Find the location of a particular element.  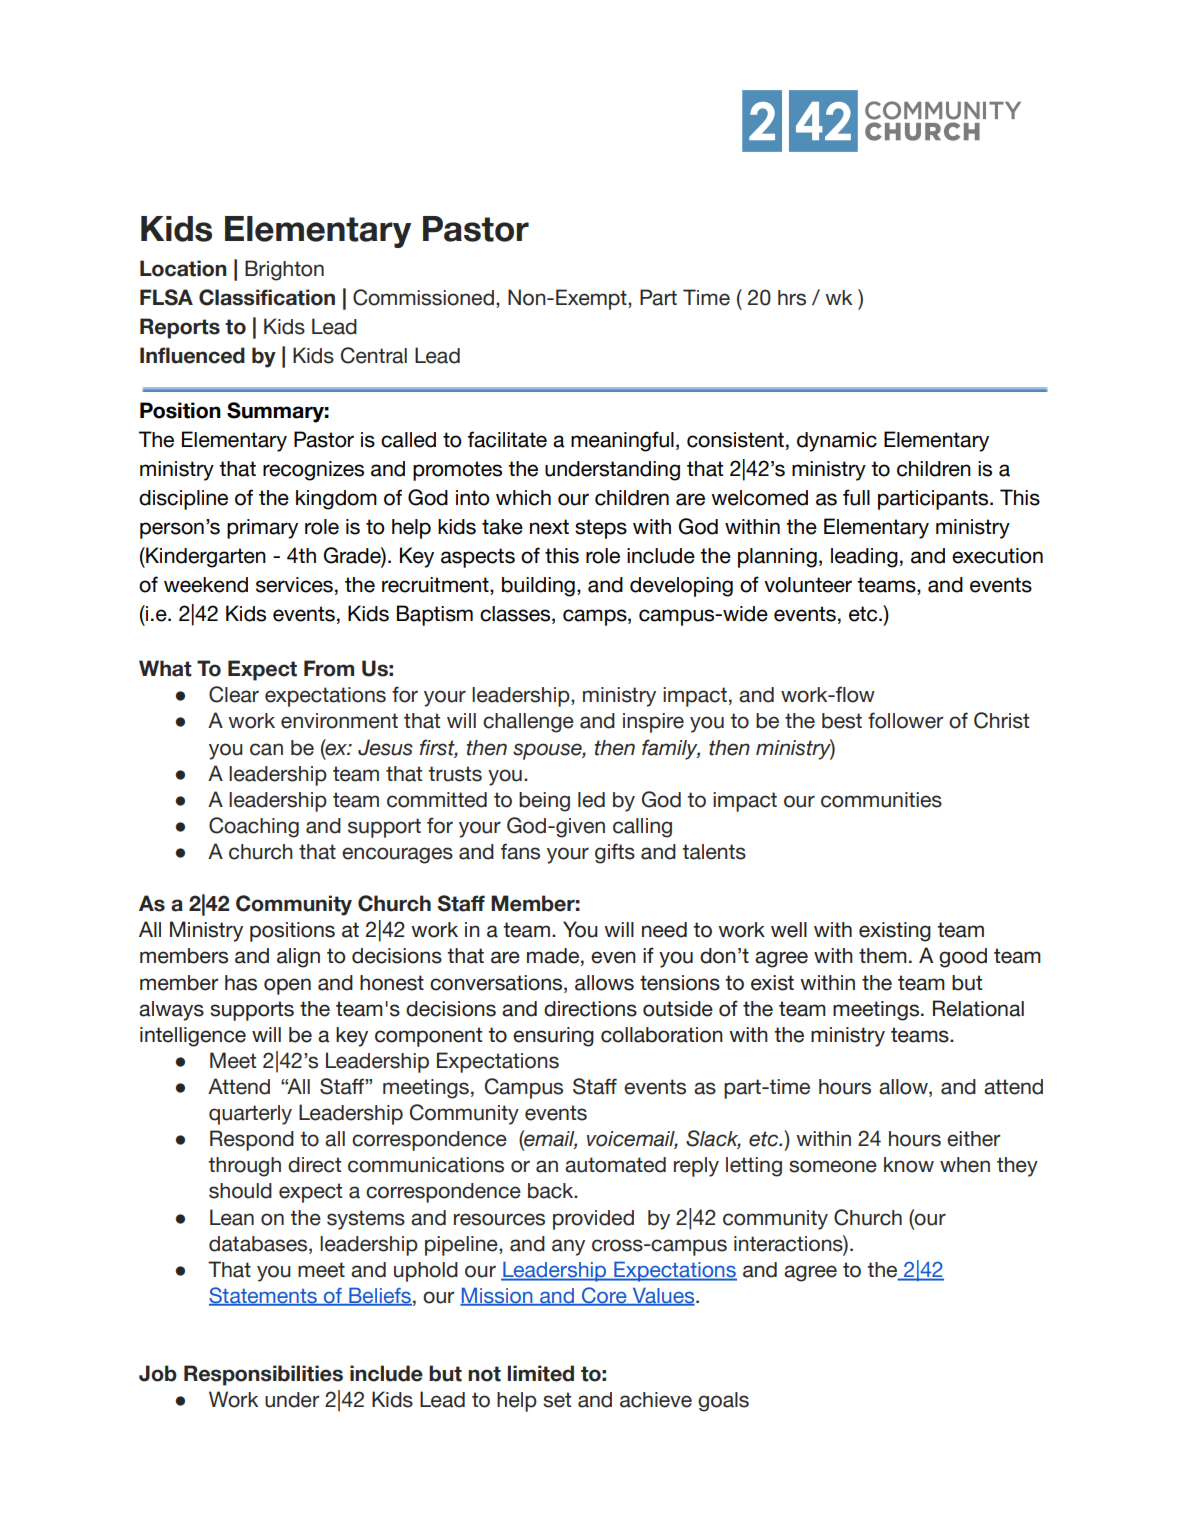

gifts is located at coordinates (615, 853).
